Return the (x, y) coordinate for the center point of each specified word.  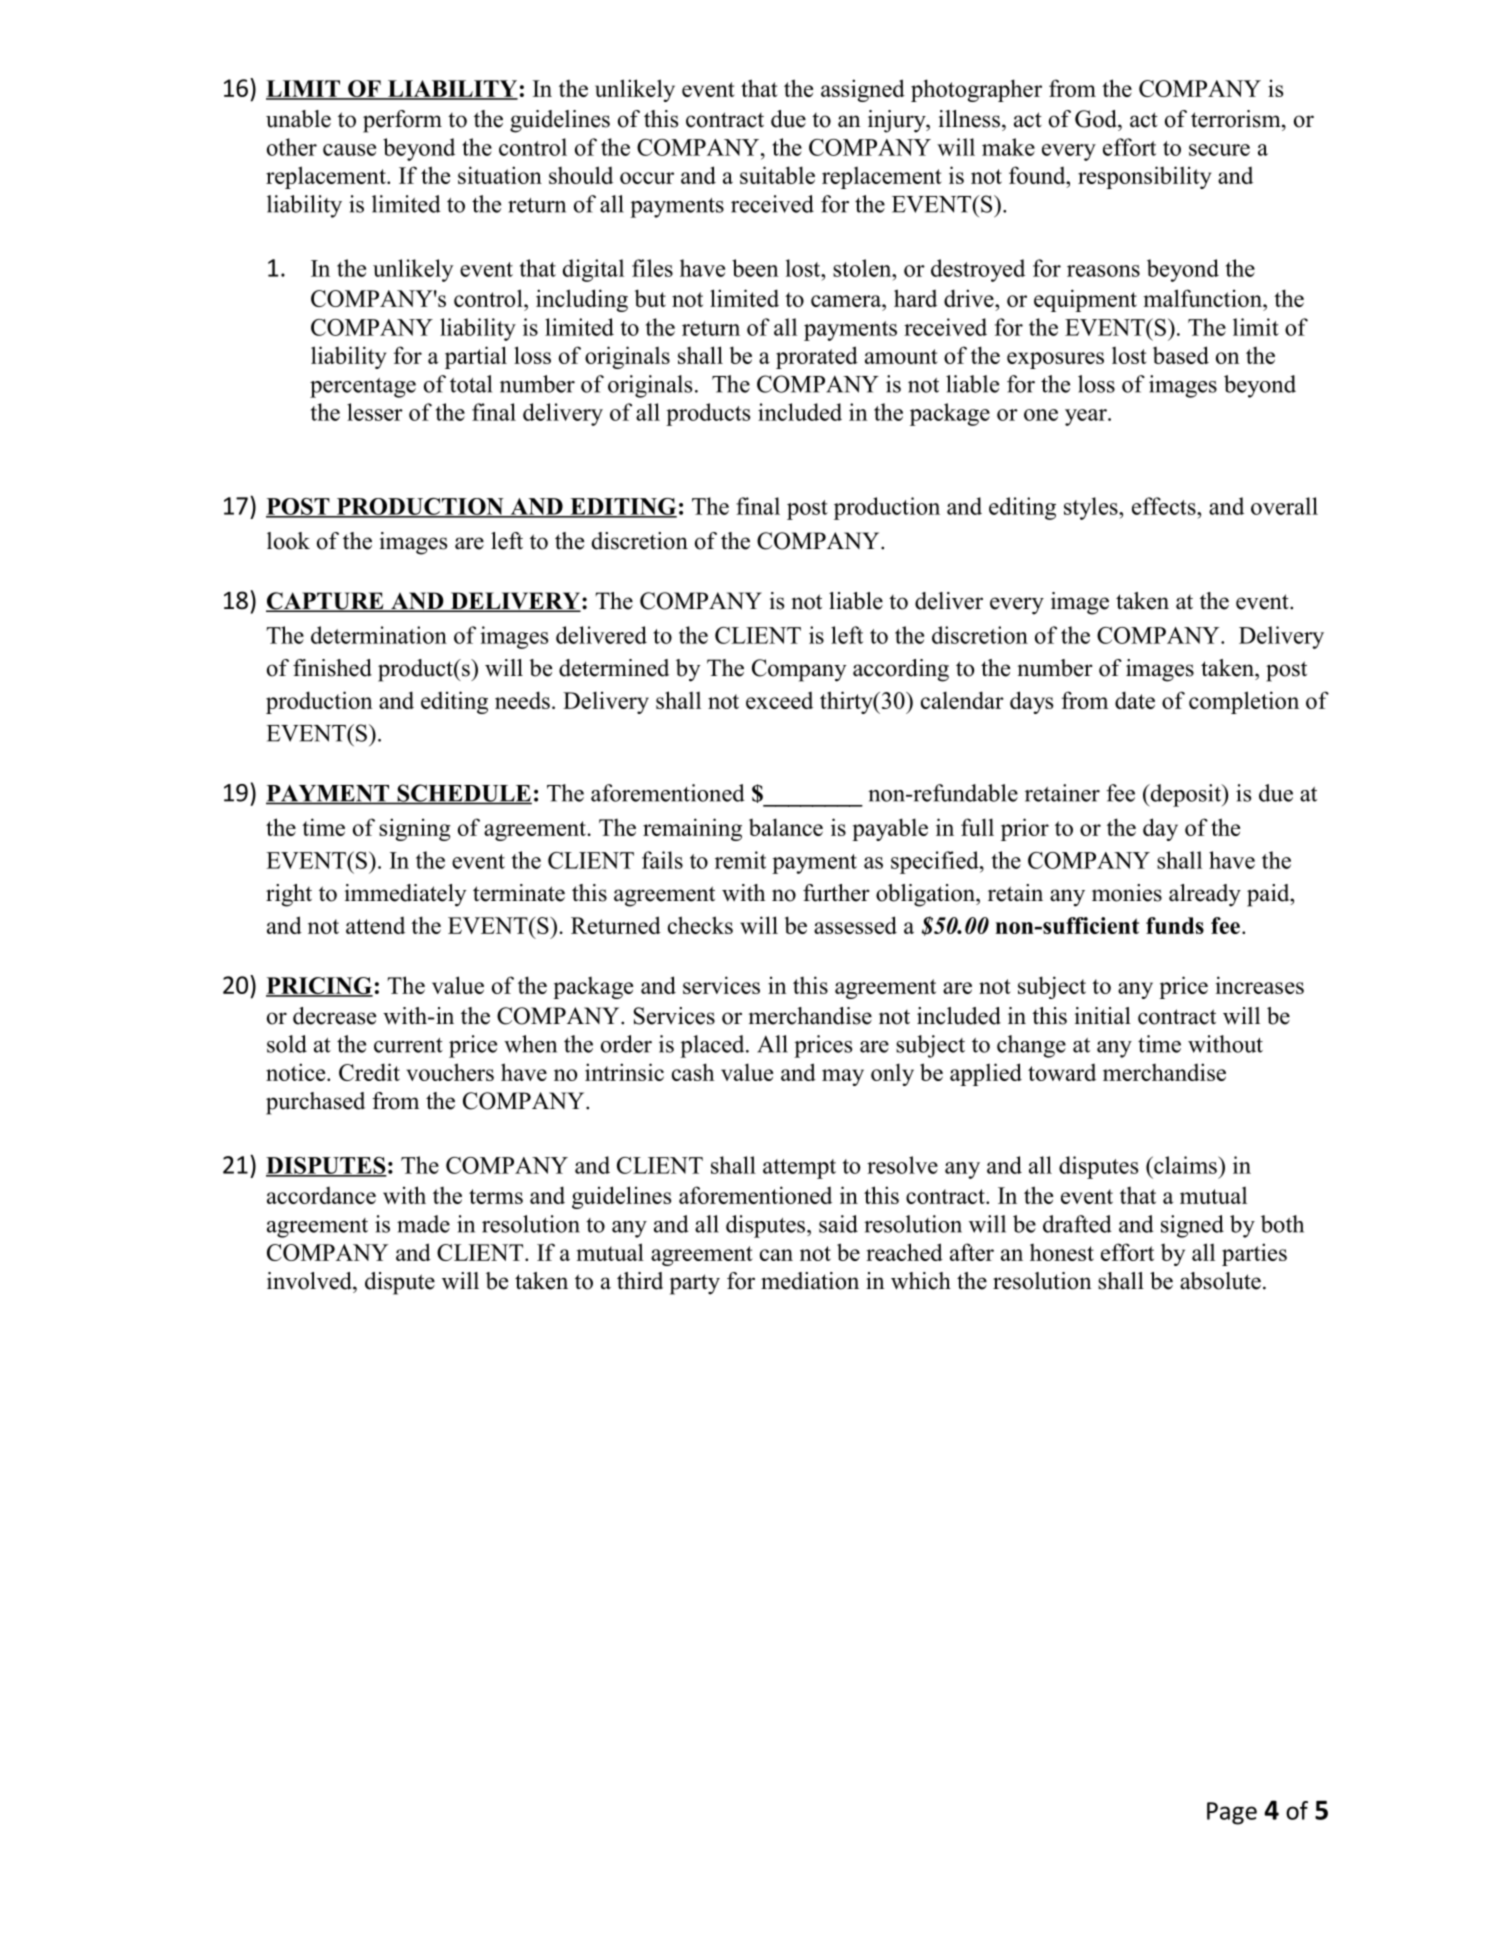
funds (1175, 925)
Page (1232, 1813)
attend (375, 925)
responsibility (1144, 177)
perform (402, 121)
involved (310, 1281)
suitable (777, 175)
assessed (855, 925)
